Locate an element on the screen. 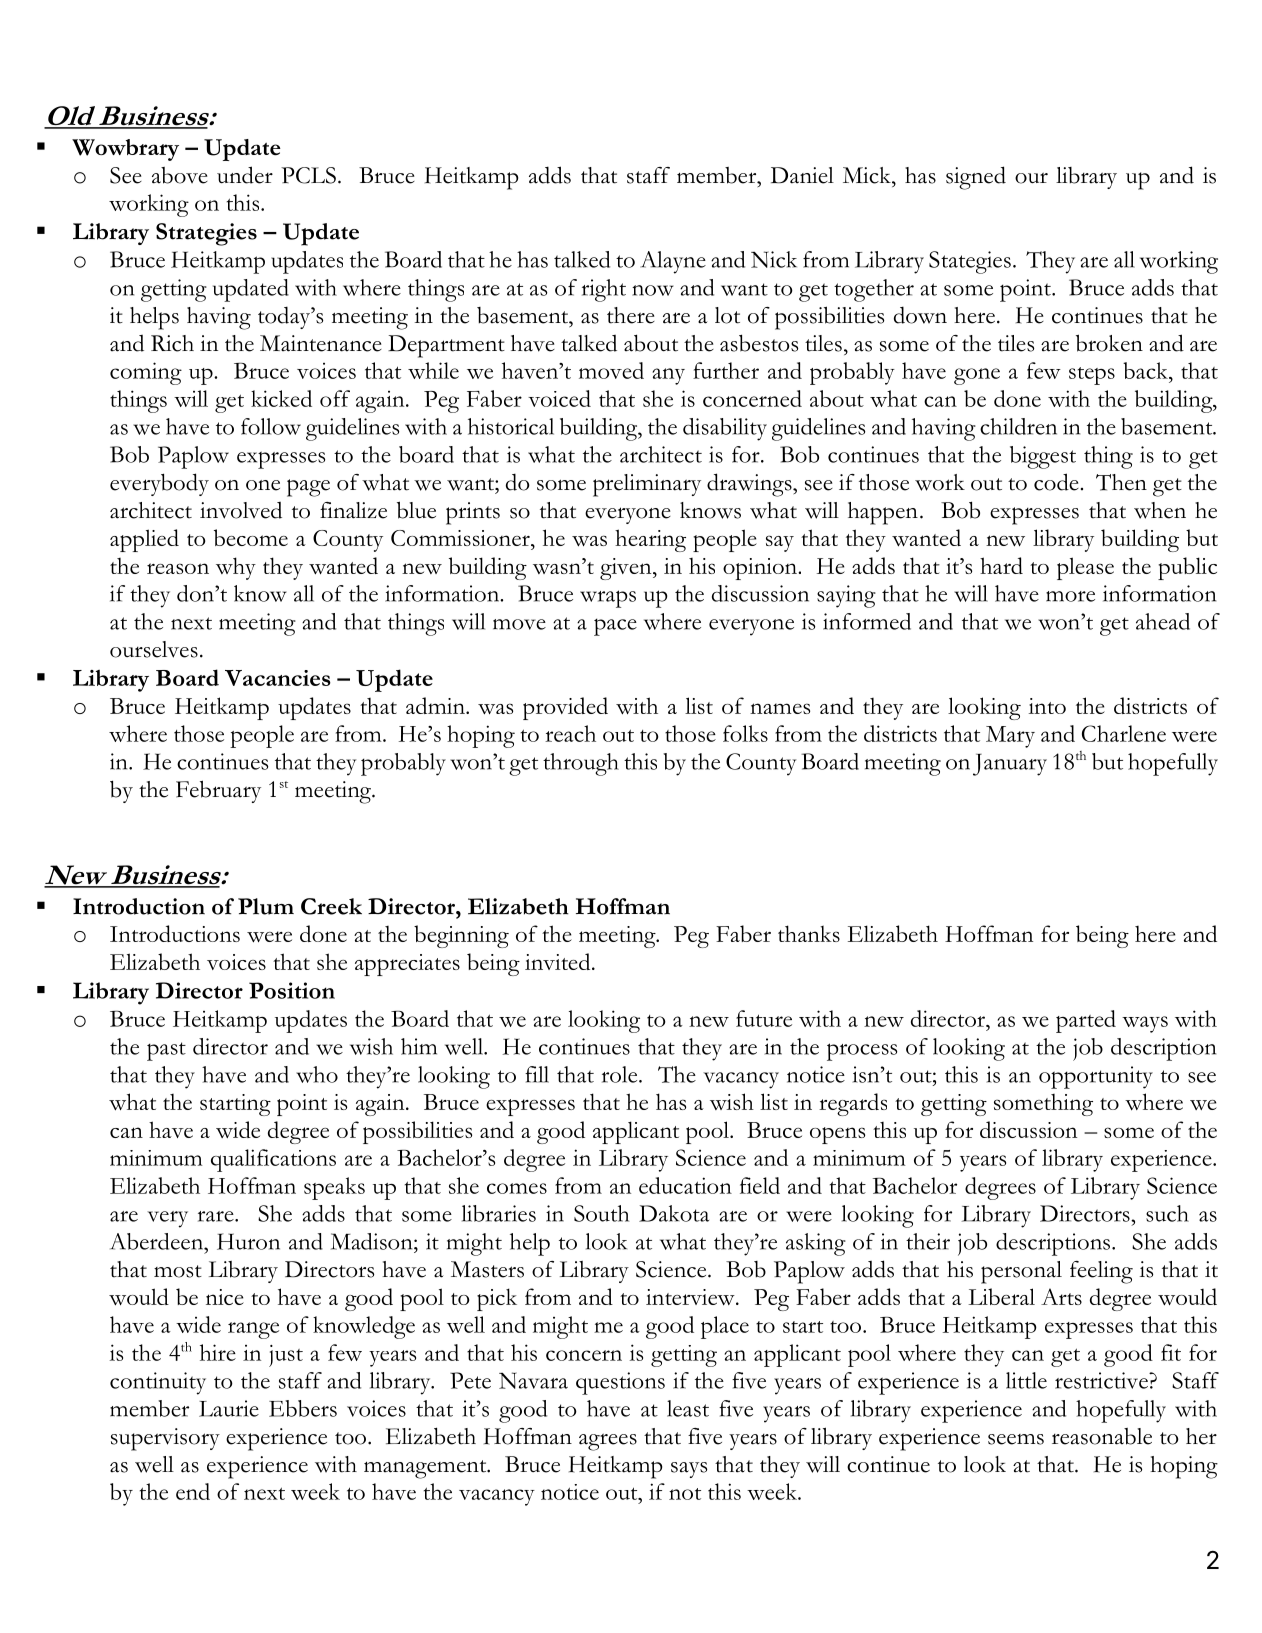  opportunity is located at coordinates (1096, 1077).
